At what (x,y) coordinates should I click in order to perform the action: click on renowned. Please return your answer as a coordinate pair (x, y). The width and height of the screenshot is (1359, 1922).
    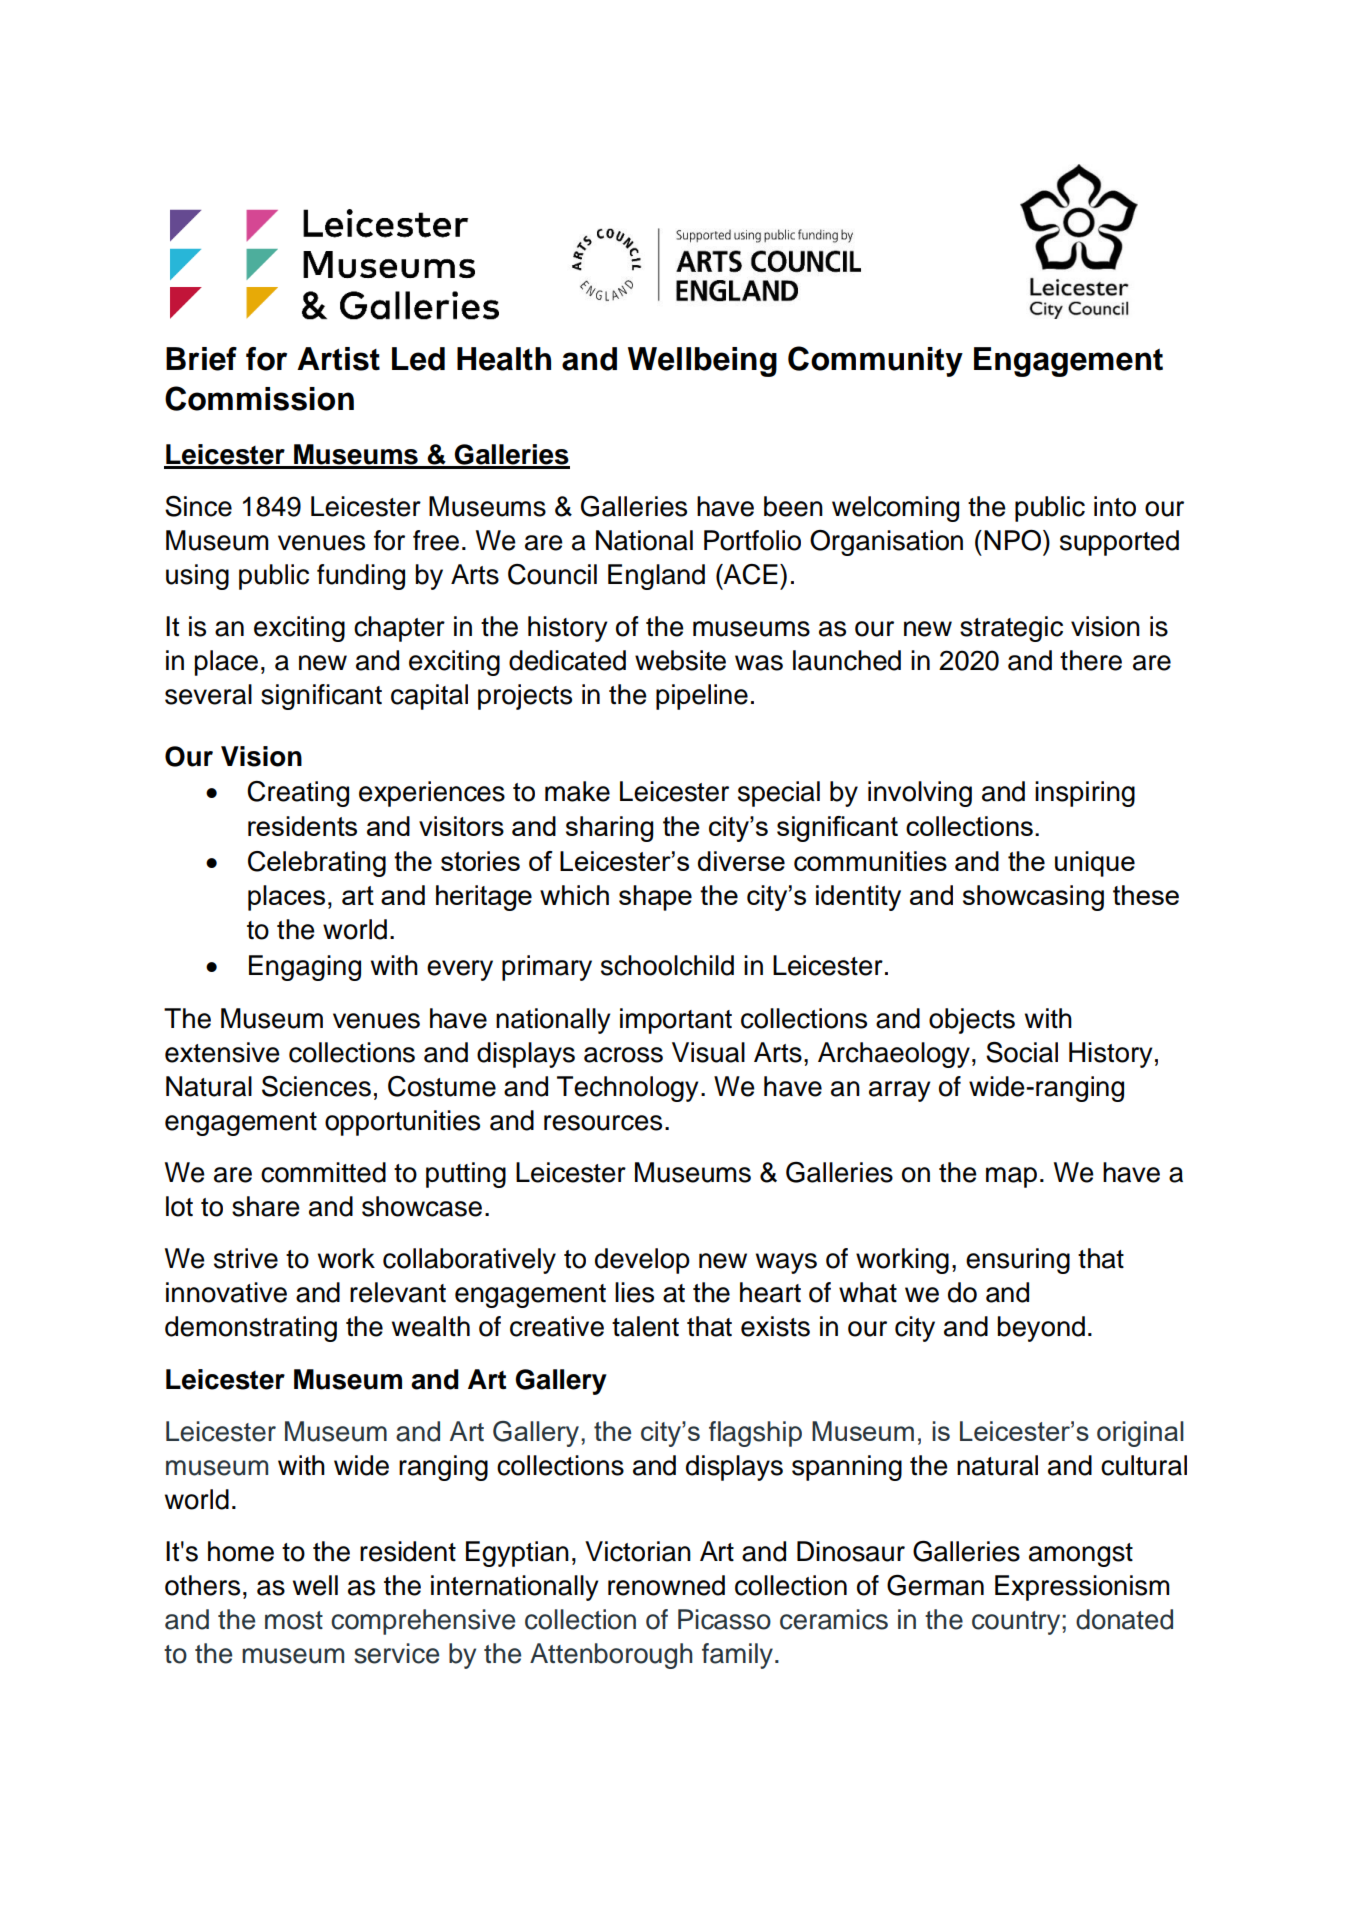
    Looking at the image, I should click on (666, 1585).
